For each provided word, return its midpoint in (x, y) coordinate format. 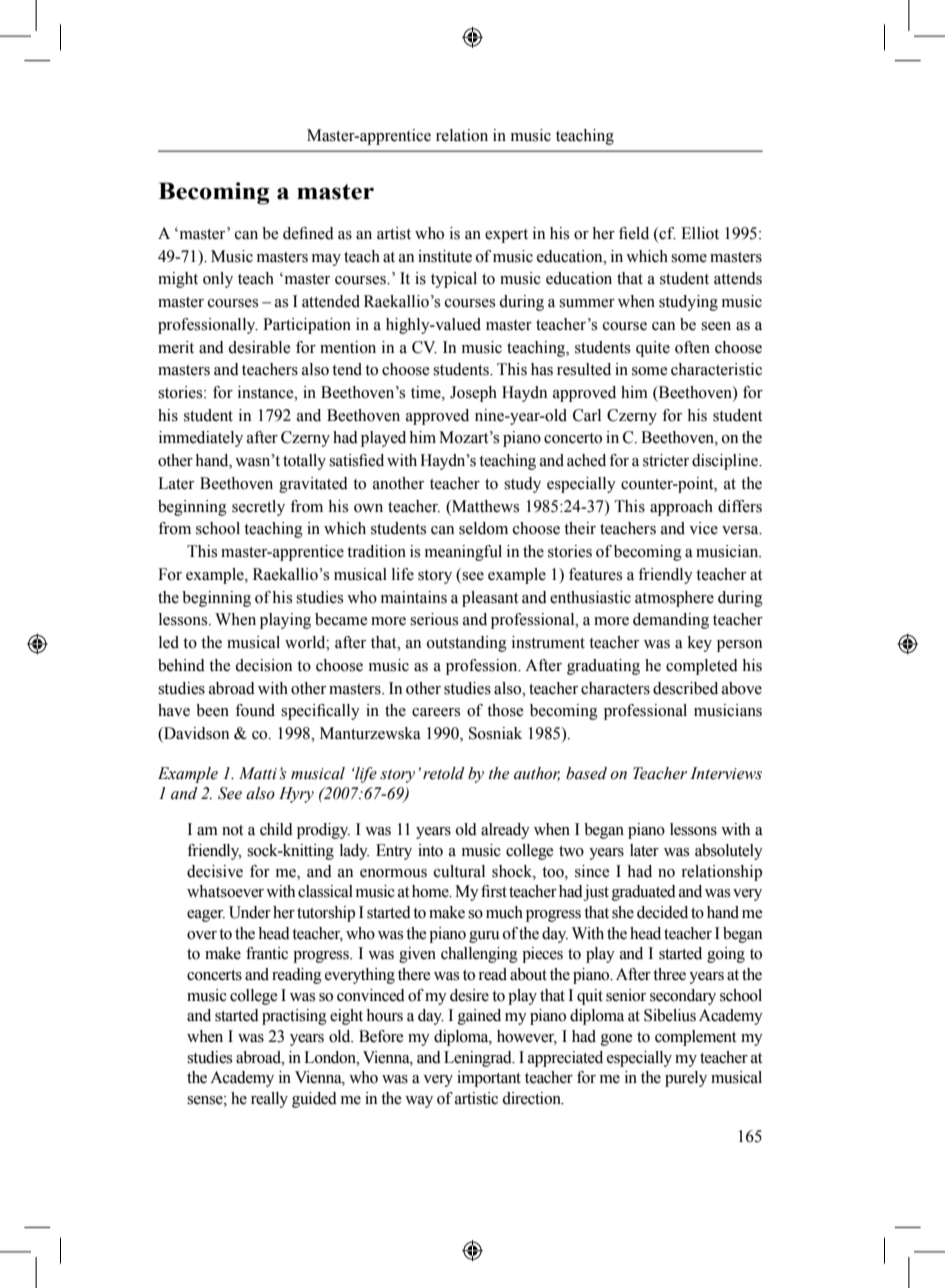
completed (702, 667)
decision (263, 665)
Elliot (700, 233)
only (218, 280)
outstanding (467, 644)
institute (445, 256)
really (269, 1100)
